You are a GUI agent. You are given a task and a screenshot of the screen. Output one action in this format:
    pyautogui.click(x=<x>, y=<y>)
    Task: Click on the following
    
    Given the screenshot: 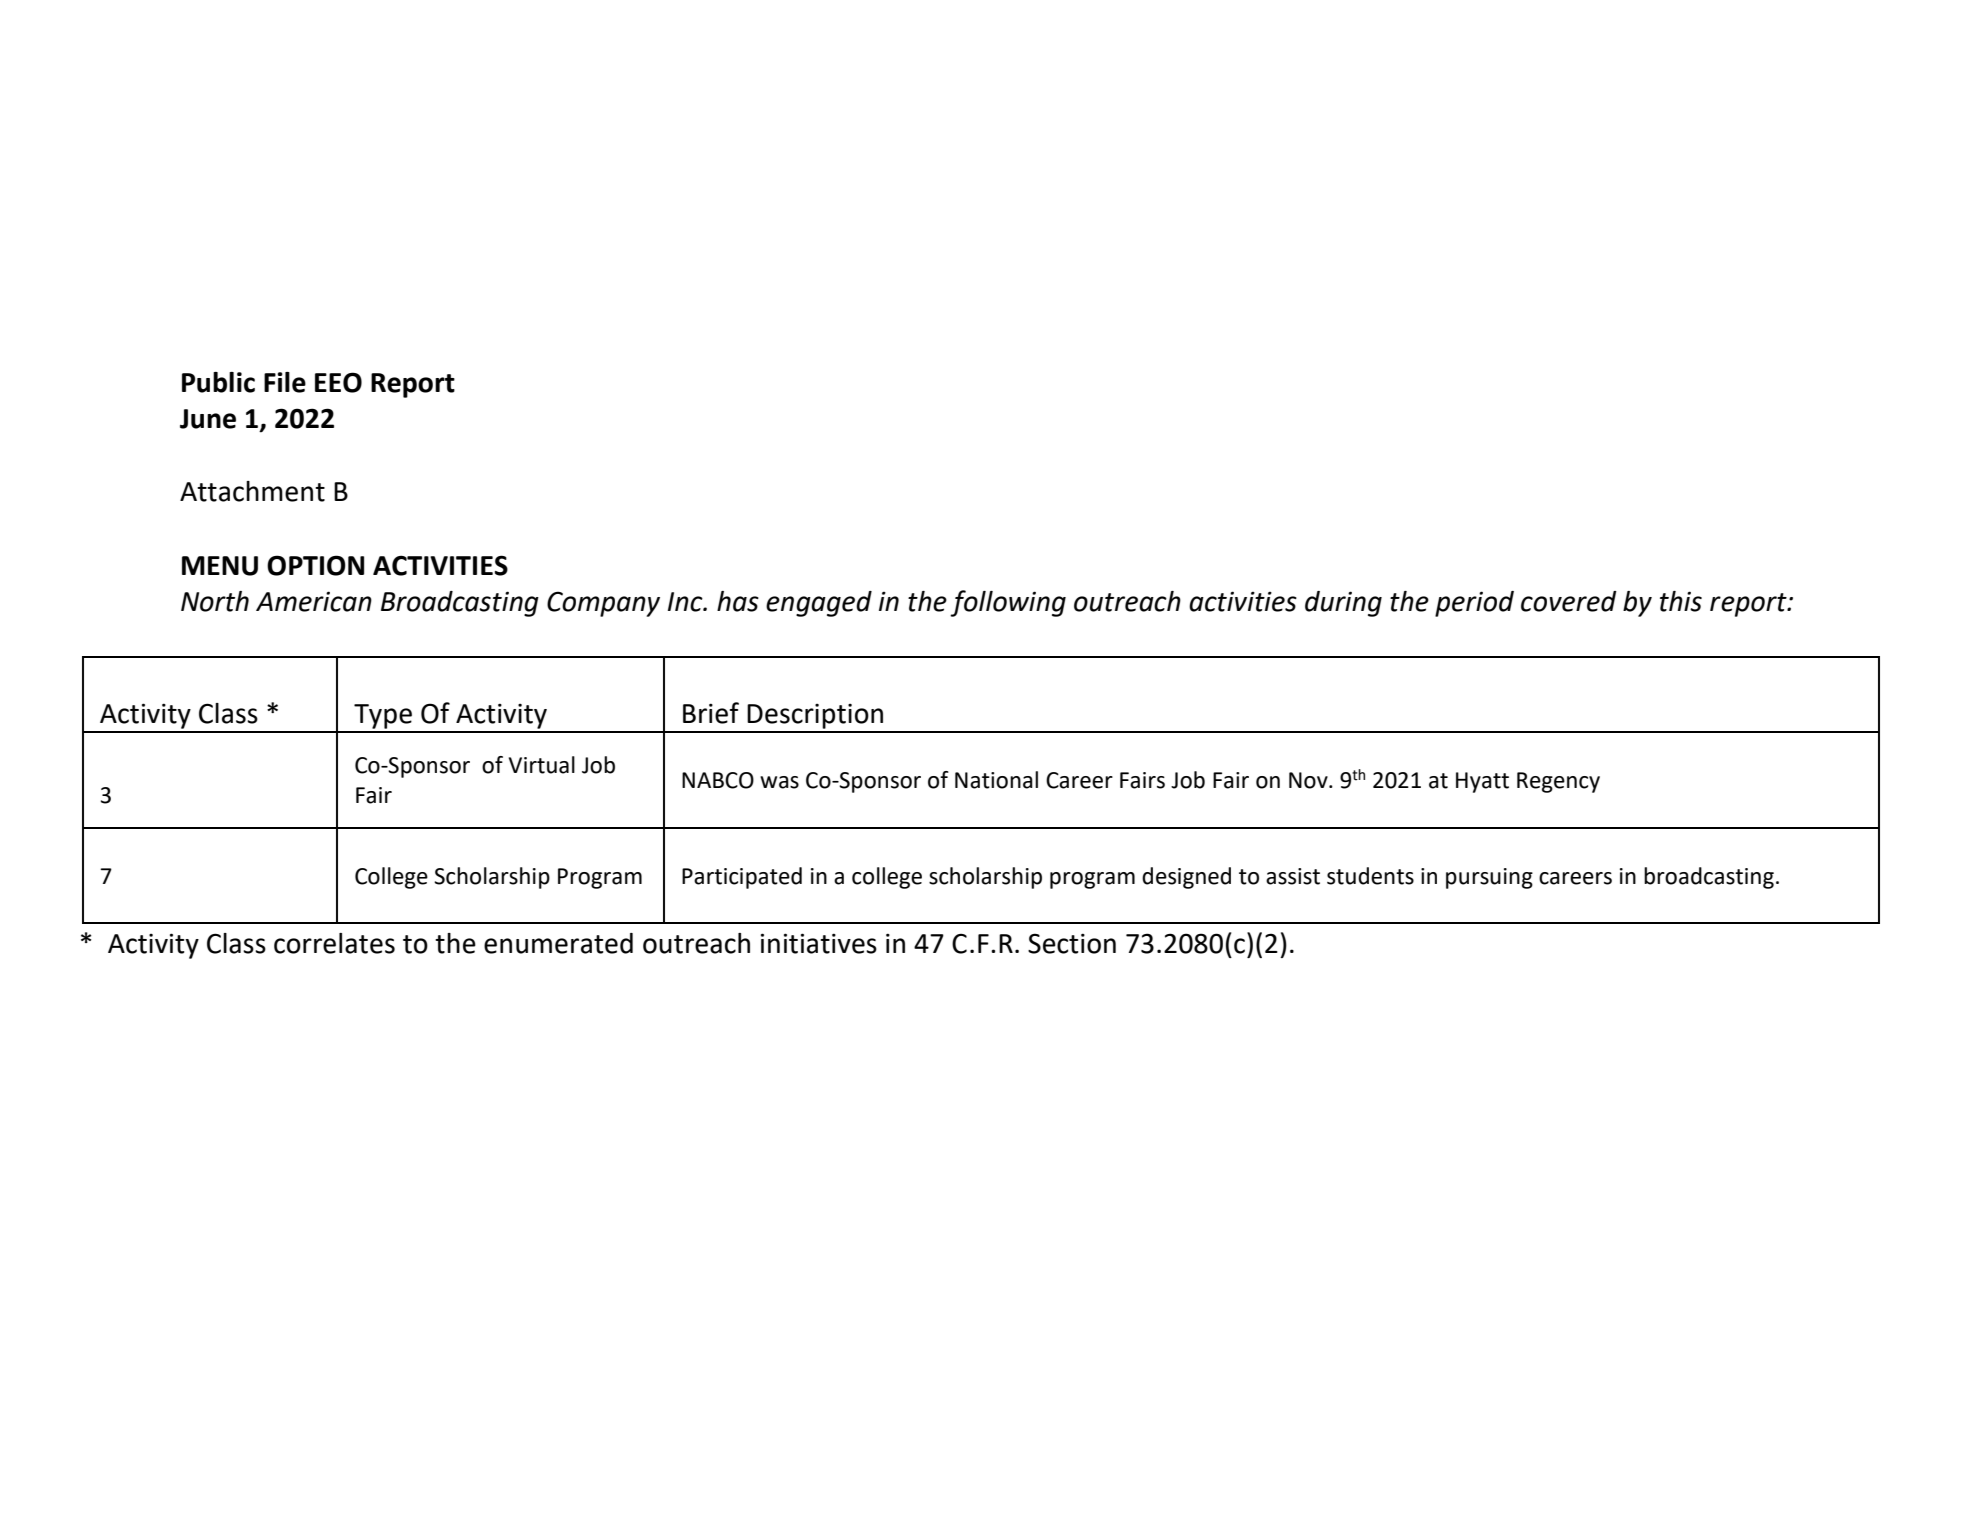 What is the action you would take?
    pyautogui.click(x=1008, y=603)
